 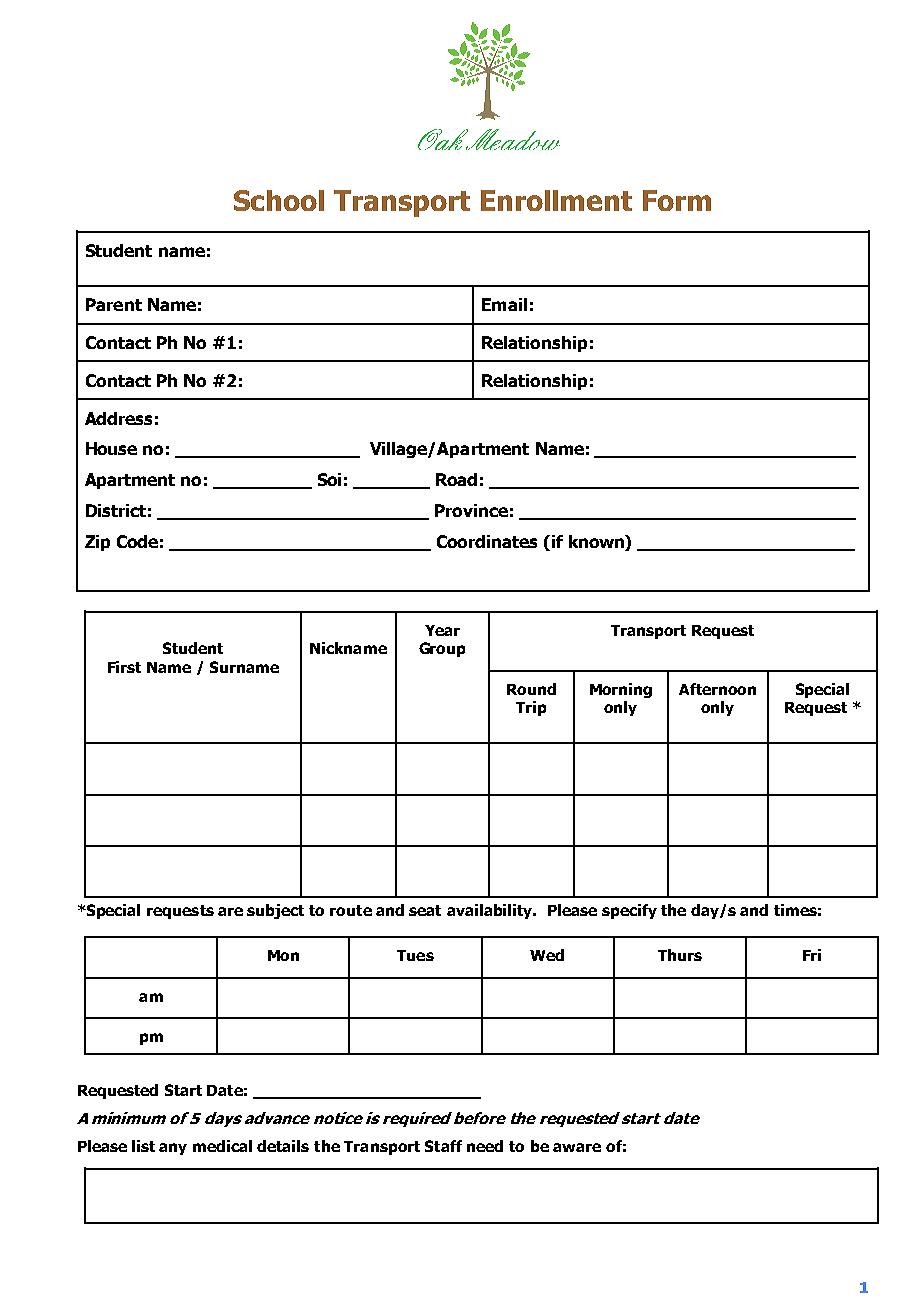 I want to click on Email, so click(x=504, y=304).
